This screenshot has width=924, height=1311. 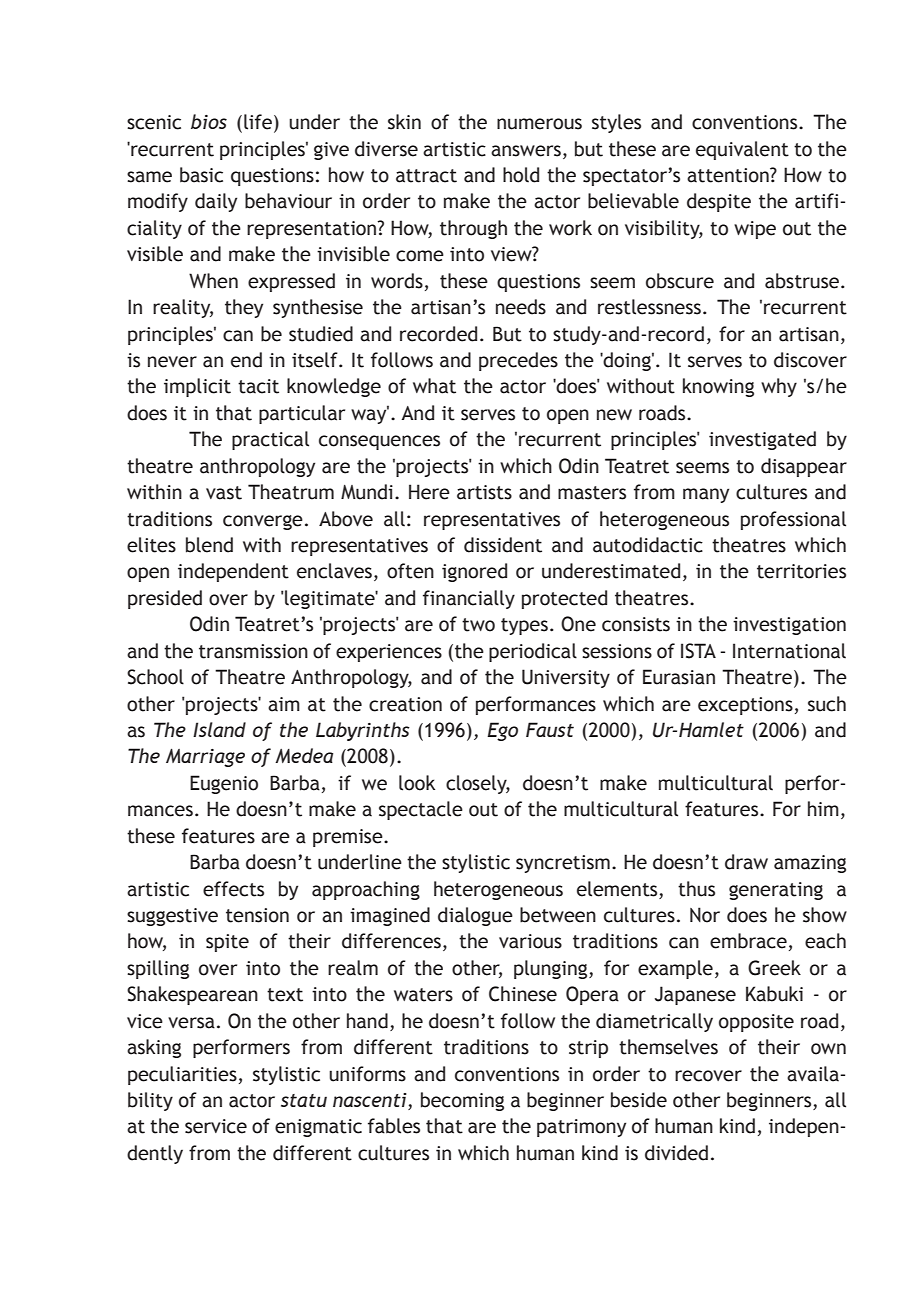 What do you see at coordinates (789, 626) in the screenshot?
I see `investigation` at bounding box center [789, 626].
